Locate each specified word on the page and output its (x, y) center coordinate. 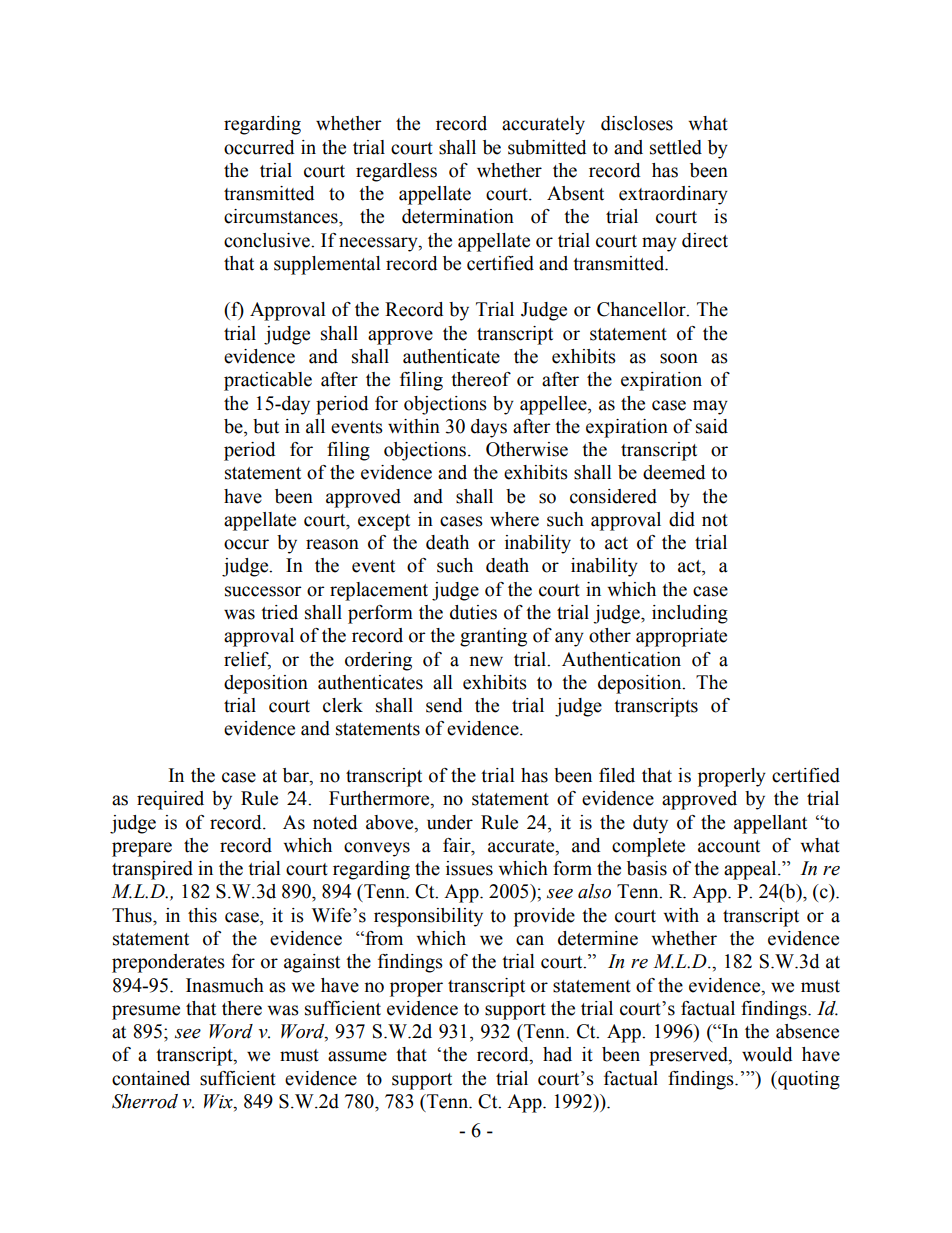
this (202, 915)
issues (469, 868)
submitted (547, 147)
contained (151, 1078)
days (489, 428)
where (514, 519)
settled (676, 147)
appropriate (681, 637)
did (682, 519)
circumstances (282, 216)
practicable (268, 381)
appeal (751, 870)
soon (679, 358)
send (444, 705)
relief (247, 660)
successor (263, 591)
